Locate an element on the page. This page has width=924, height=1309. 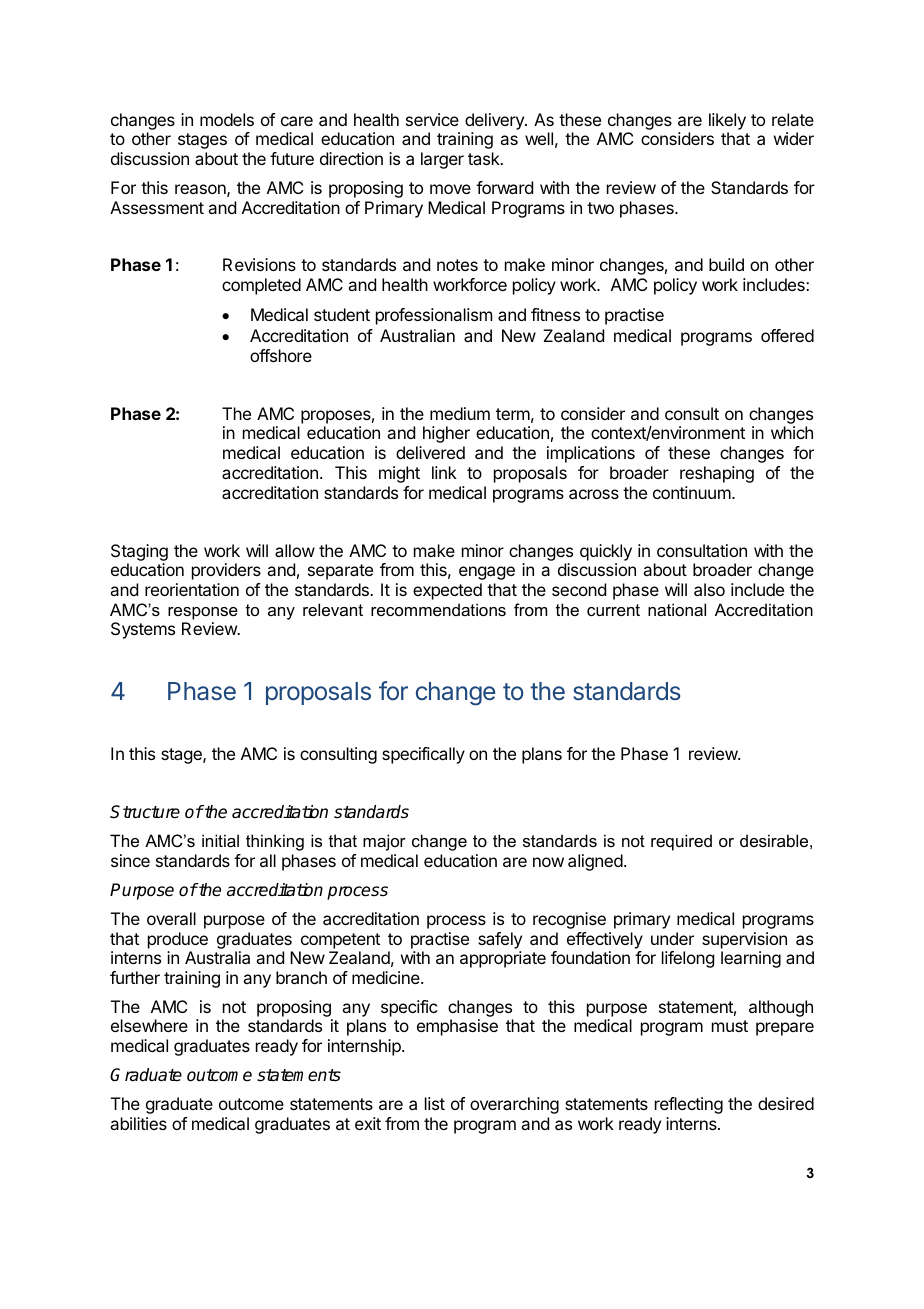
major is located at coordinates (384, 842).
